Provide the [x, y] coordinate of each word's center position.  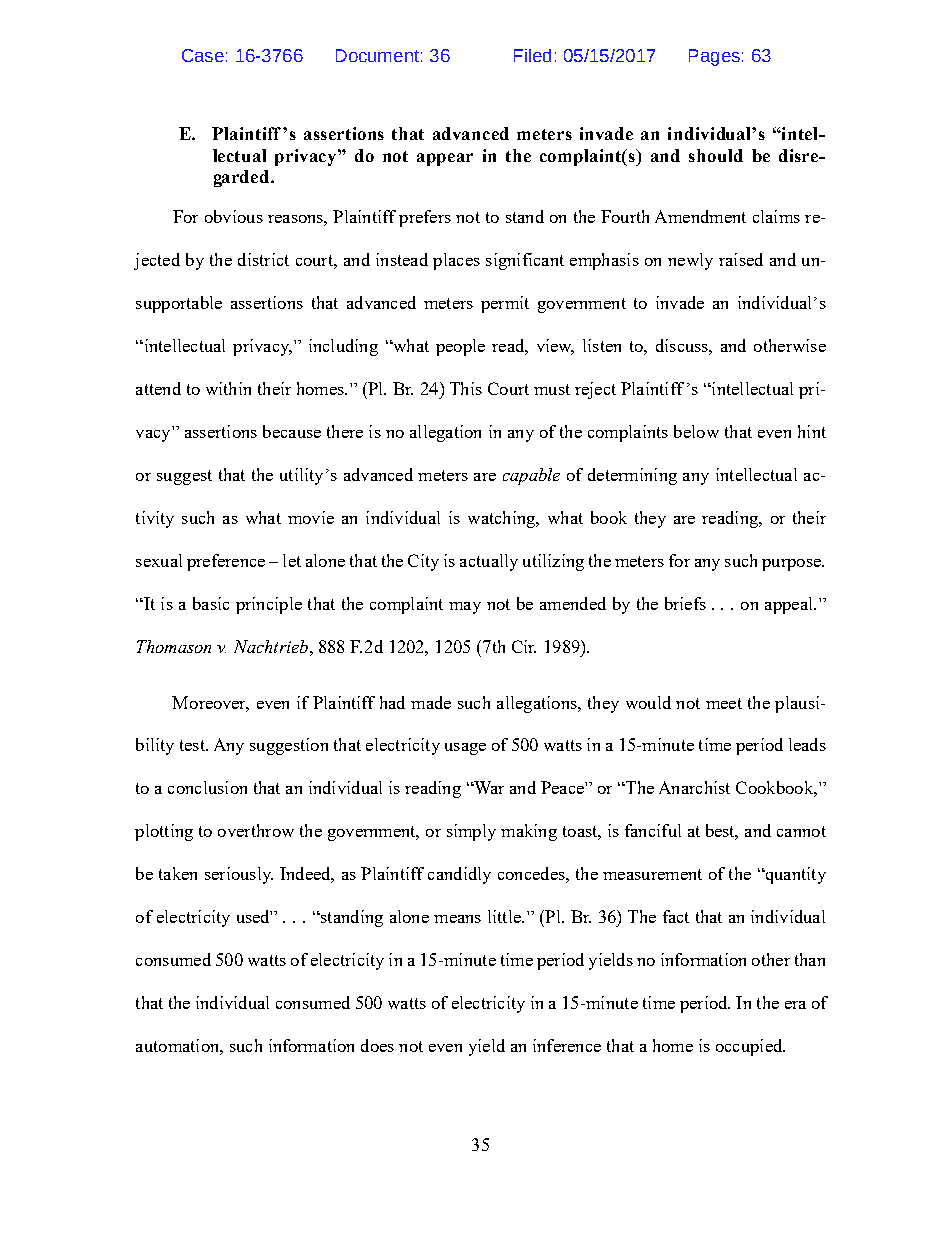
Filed [532, 55]
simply [471, 832]
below [696, 431]
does [377, 1045]
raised [741, 259]
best [722, 832]
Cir [524, 646]
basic [211, 603]
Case [203, 55]
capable [531, 476]
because [292, 431]
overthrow [256, 830]
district [263, 259]
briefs [685, 603]
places [456, 261]
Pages [714, 57]
